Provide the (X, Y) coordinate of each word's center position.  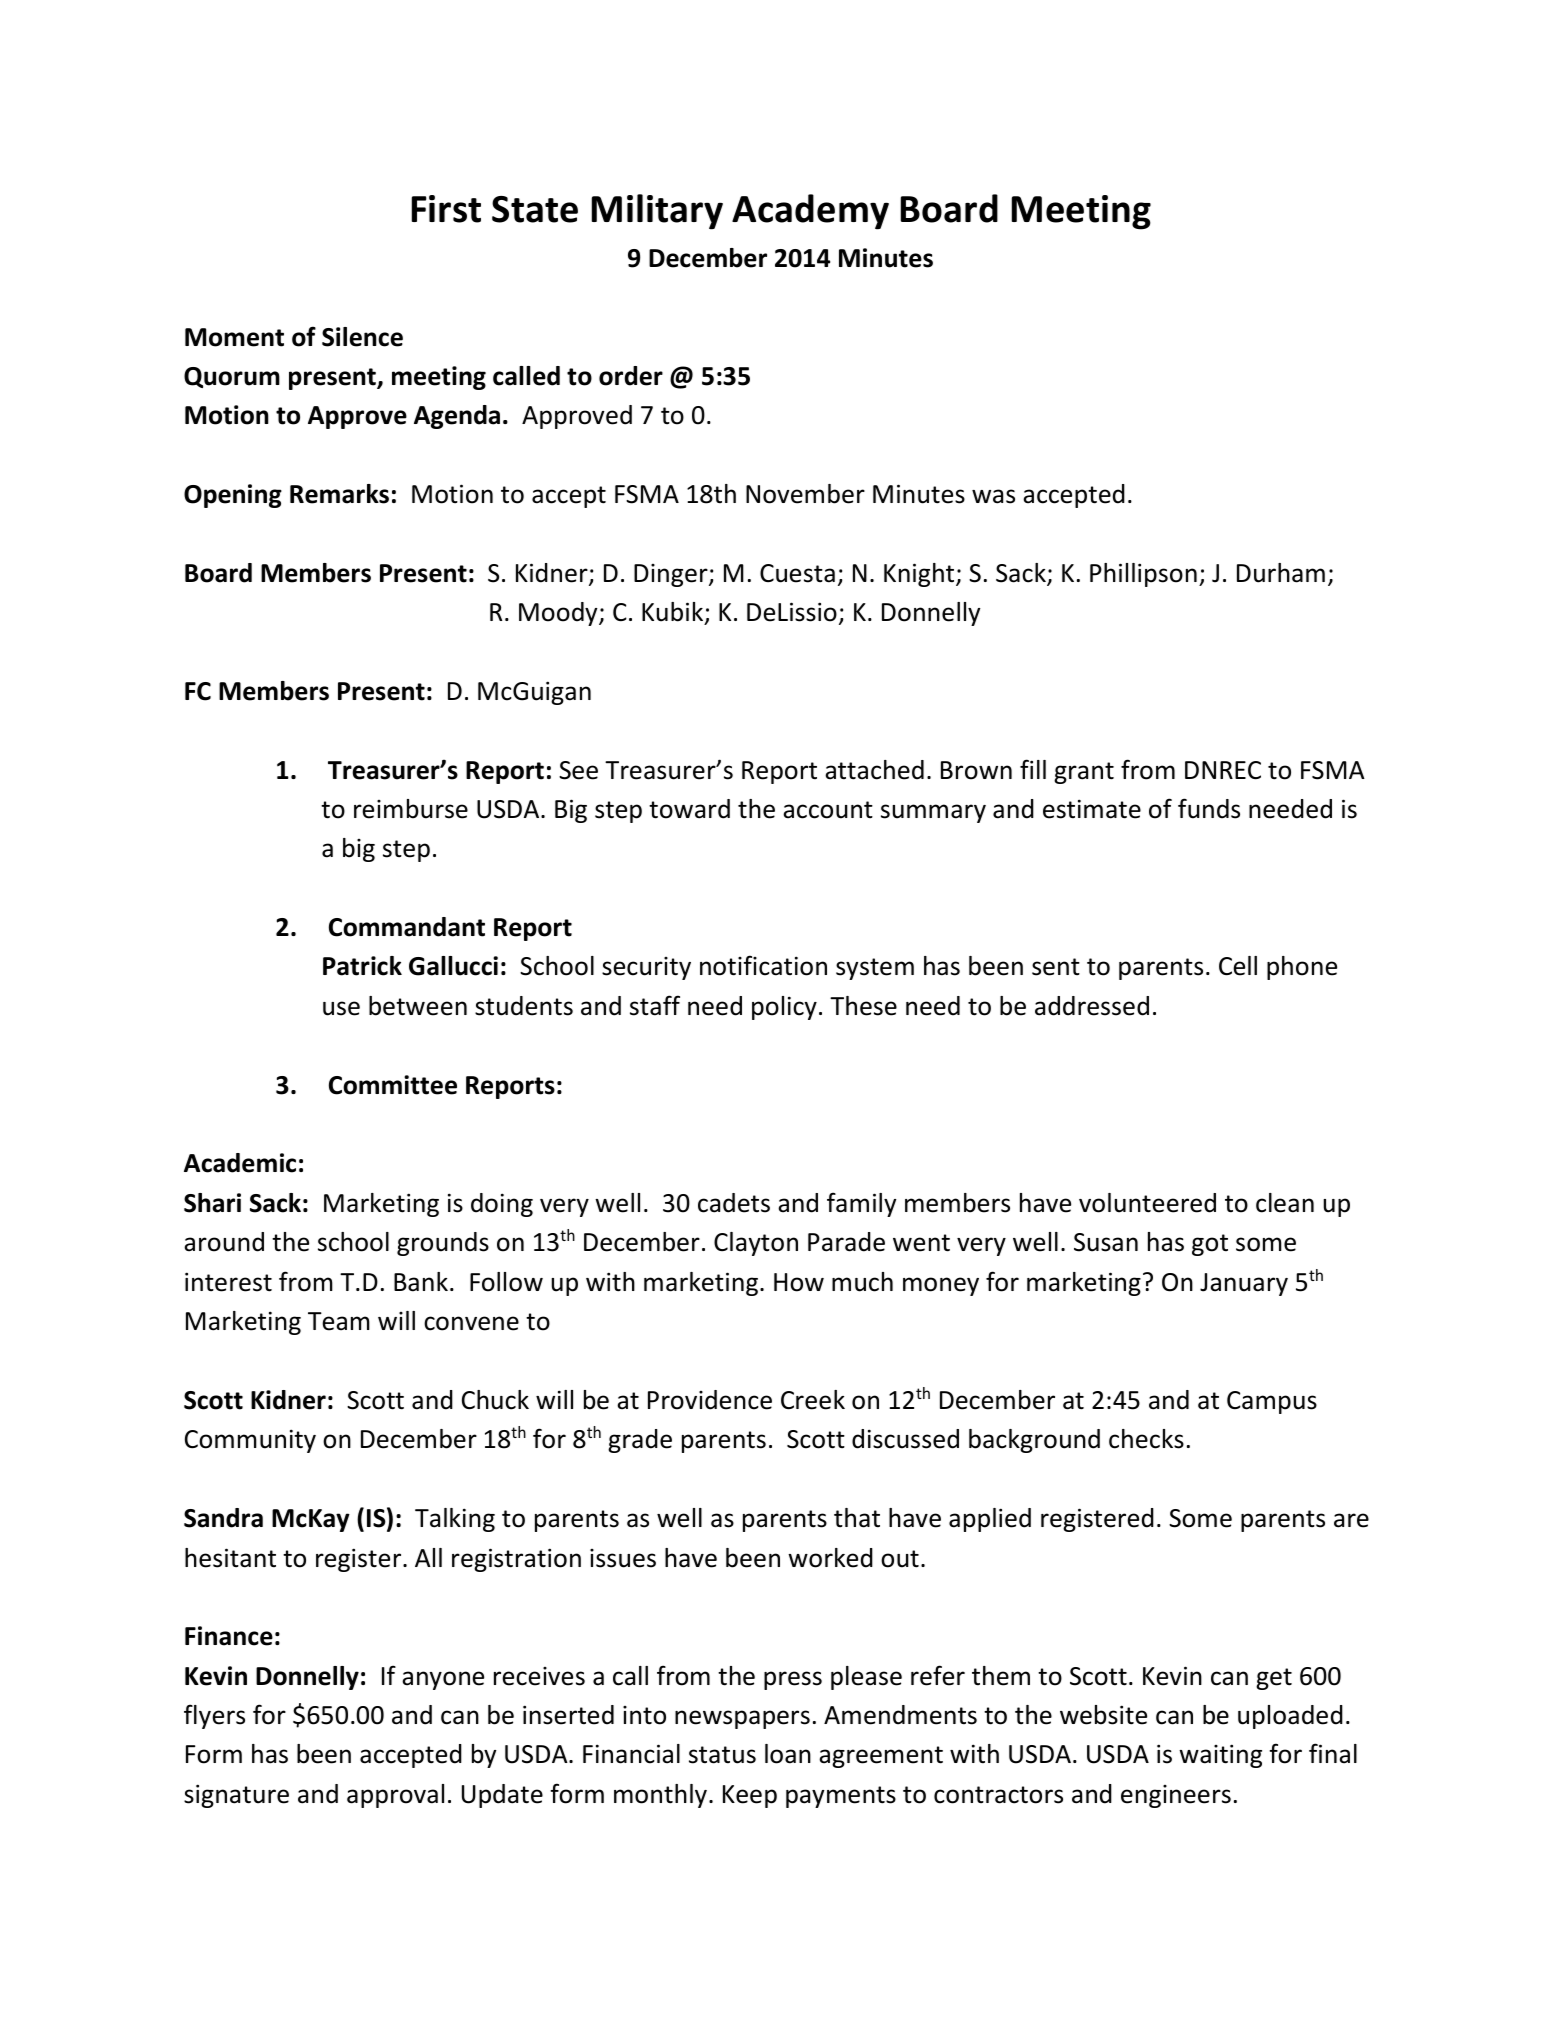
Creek (813, 1400)
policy (784, 1008)
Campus (1272, 1402)
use (341, 1008)
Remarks (339, 494)
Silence (362, 337)
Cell (1238, 966)
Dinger (672, 575)
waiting (1220, 1756)
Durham (1281, 573)
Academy (810, 212)
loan (788, 1754)
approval (395, 1796)
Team (339, 1321)
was (993, 496)
